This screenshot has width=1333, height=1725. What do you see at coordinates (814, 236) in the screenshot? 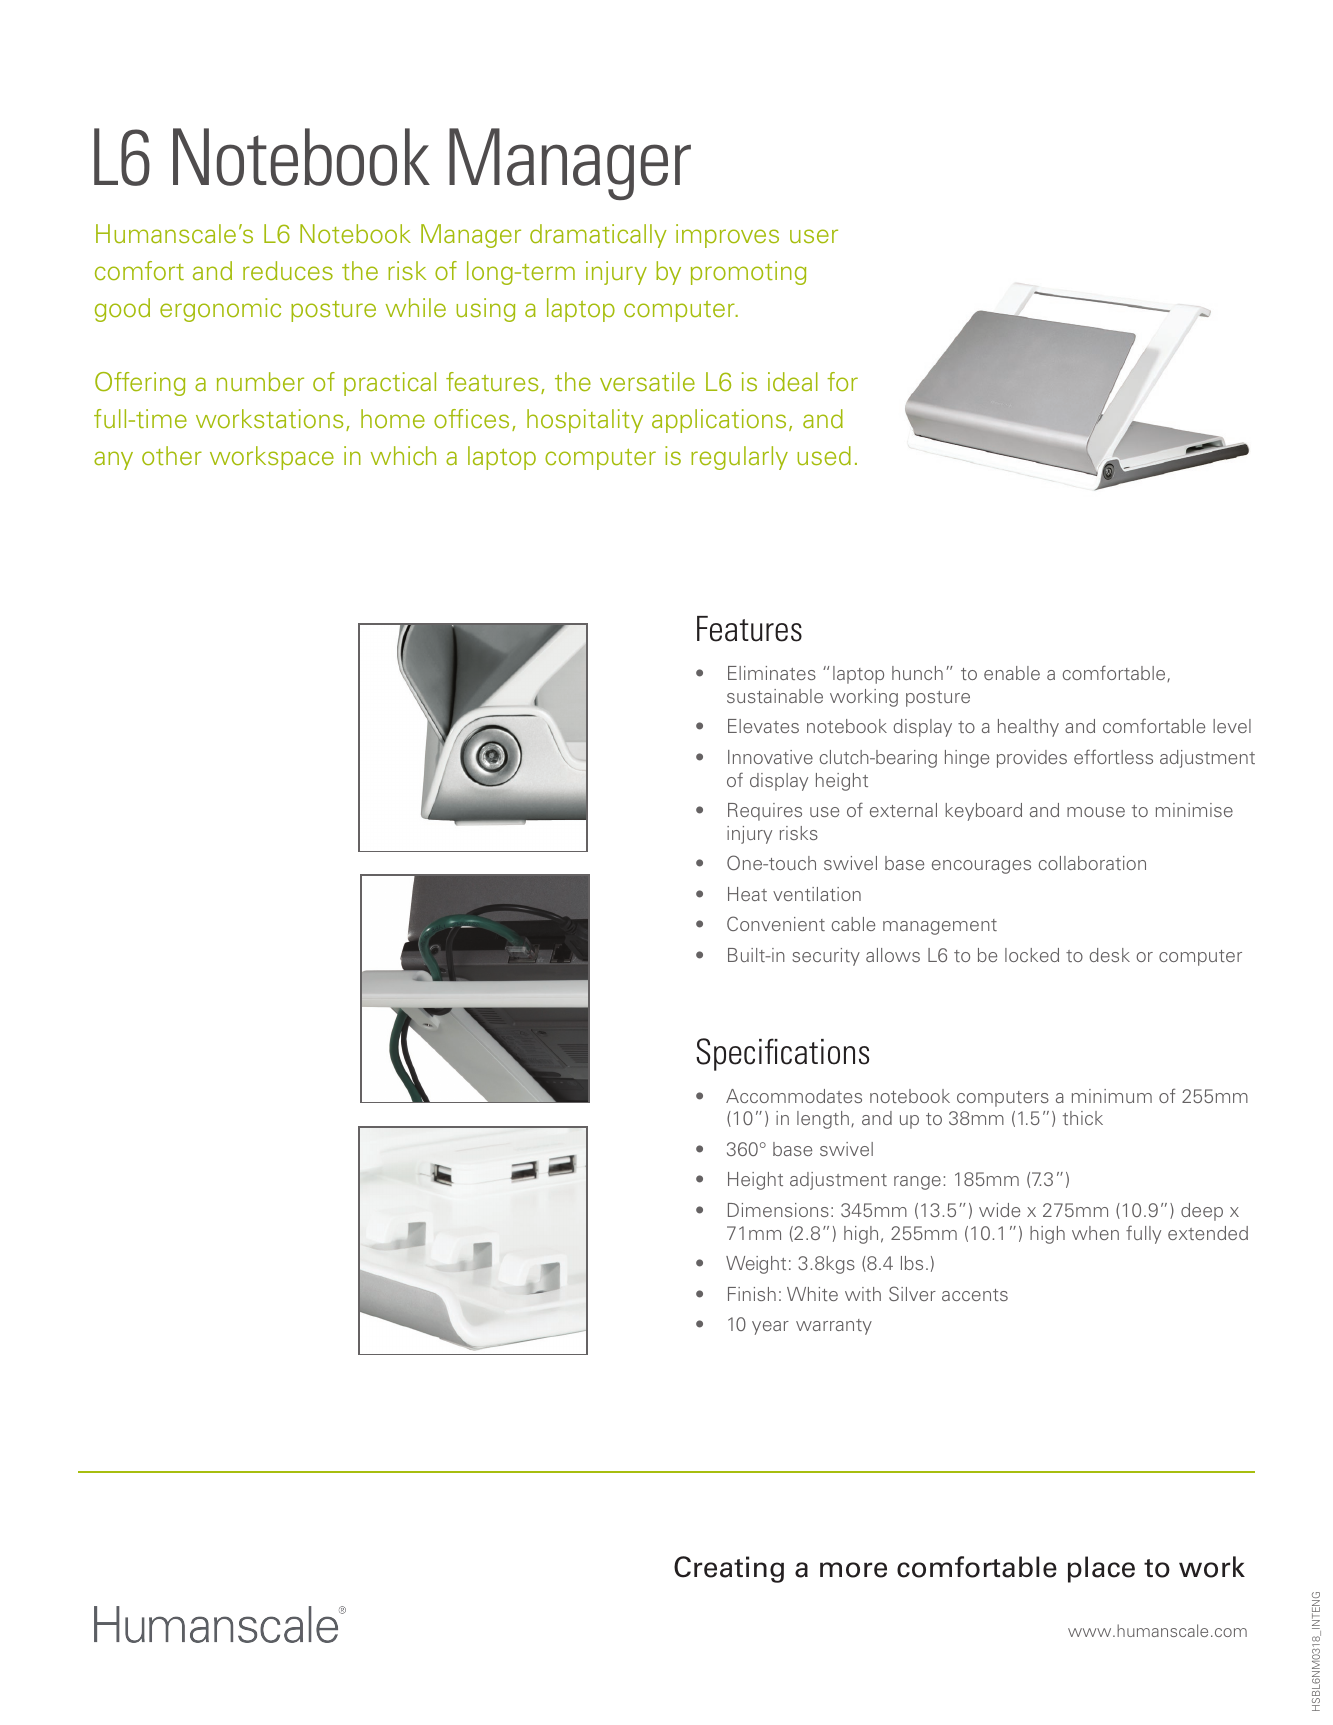
I see `user` at bounding box center [814, 236].
